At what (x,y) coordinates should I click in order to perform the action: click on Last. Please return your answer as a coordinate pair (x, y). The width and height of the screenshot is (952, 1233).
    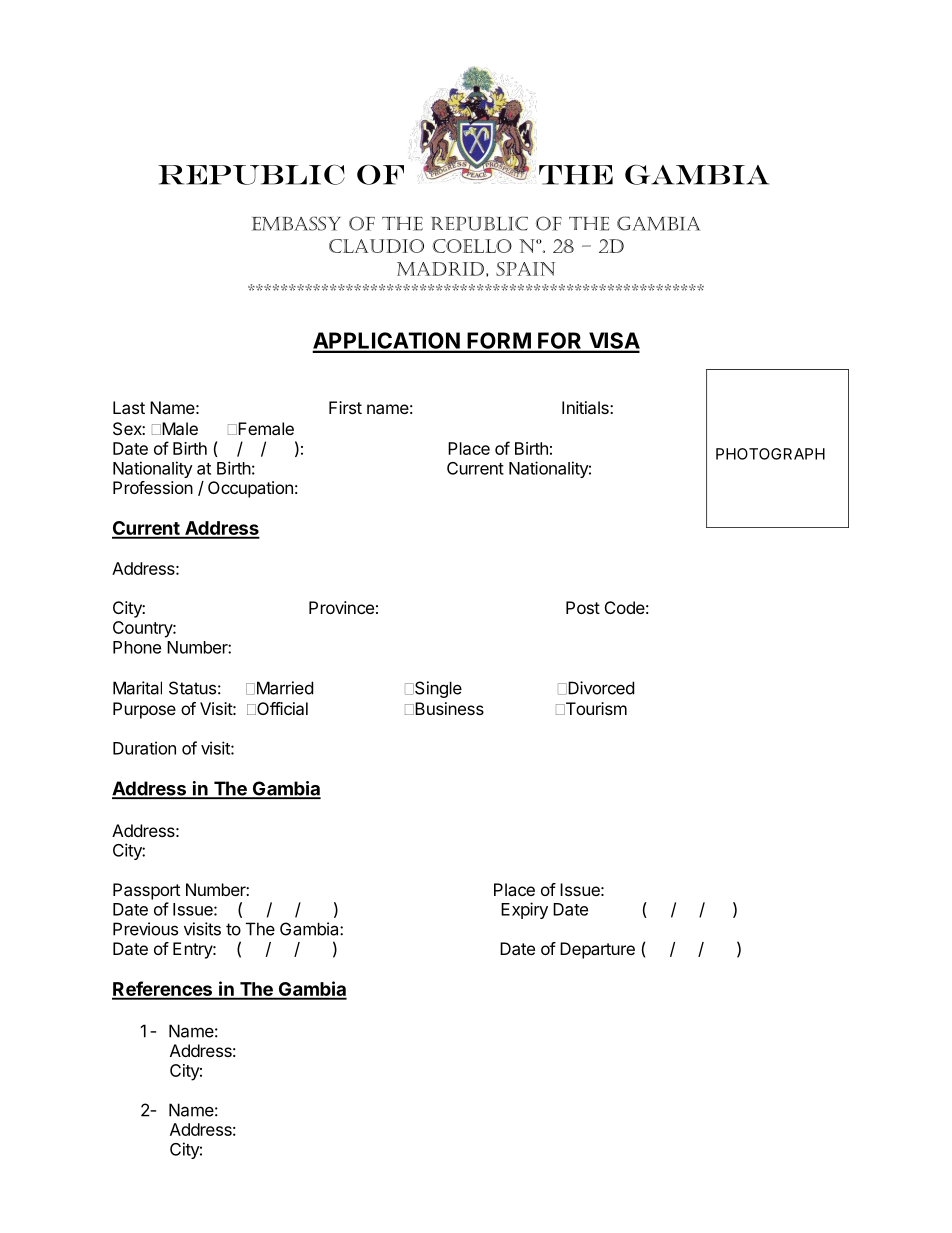
    Looking at the image, I should click on (129, 407).
